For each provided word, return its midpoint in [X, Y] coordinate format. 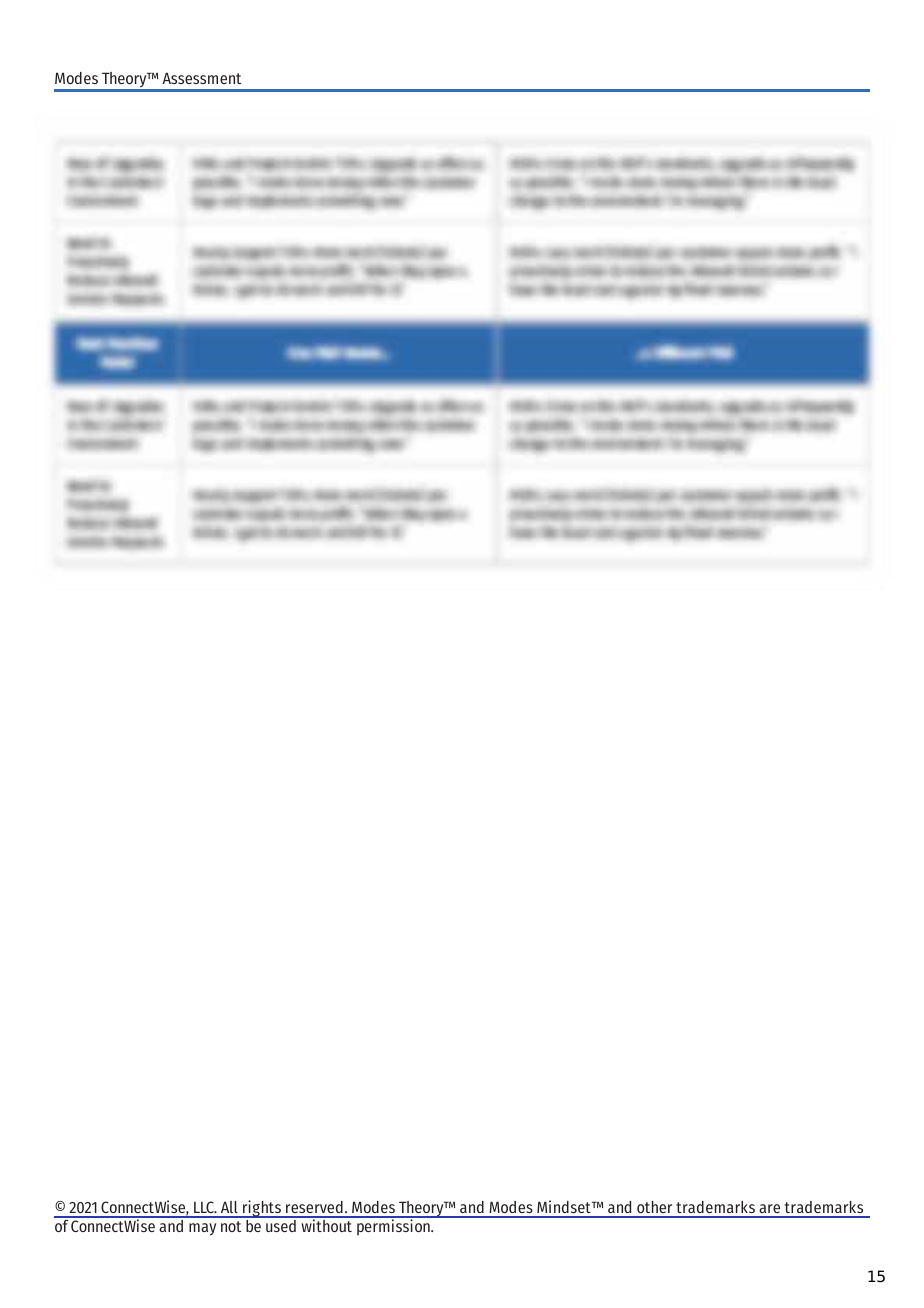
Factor [117, 362]
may [202, 1229]
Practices [132, 344]
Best [91, 344]
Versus [362, 353]
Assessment [201, 78]
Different [679, 352]
